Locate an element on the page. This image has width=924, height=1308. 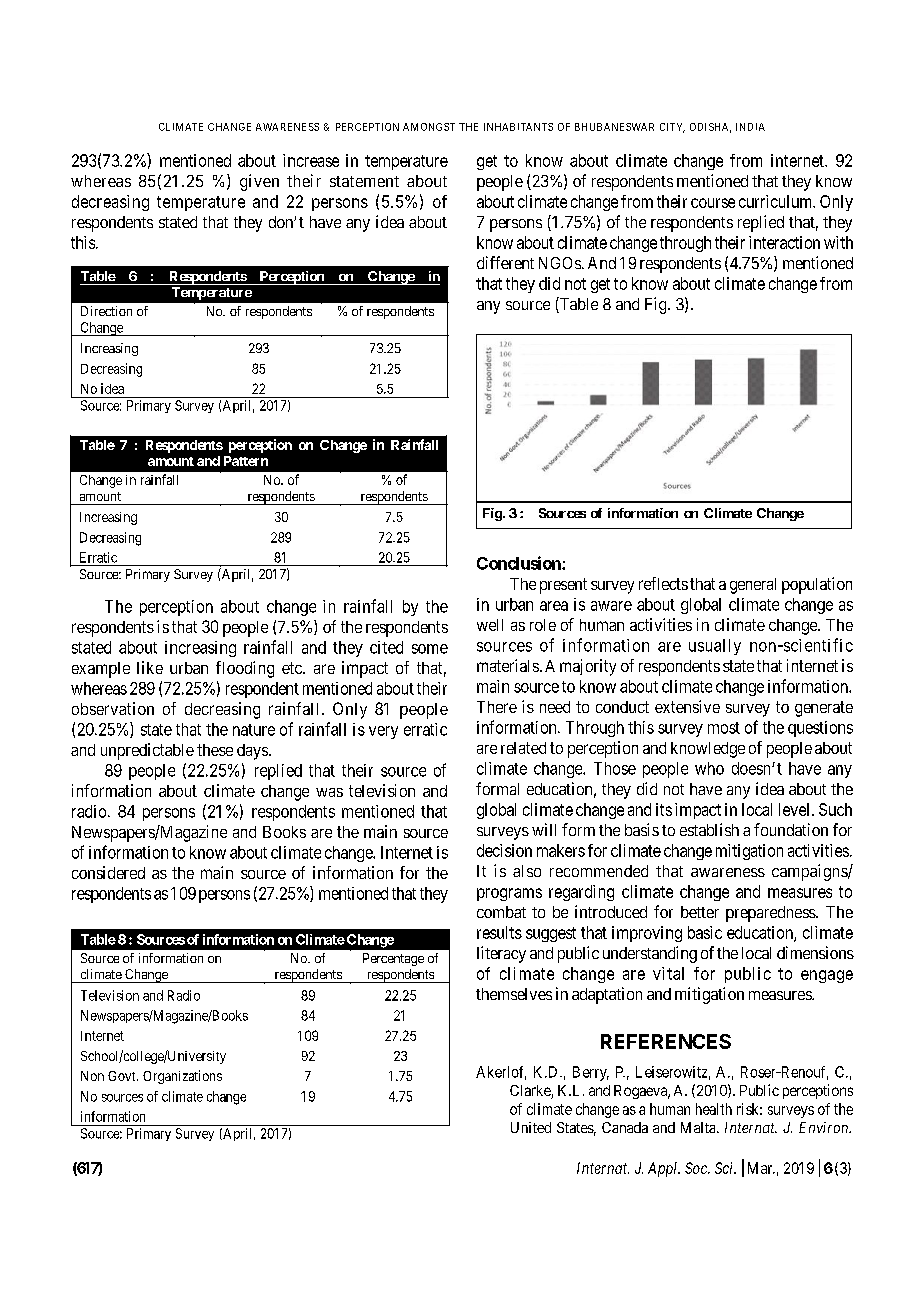
Conclusion is located at coordinates (520, 563).
